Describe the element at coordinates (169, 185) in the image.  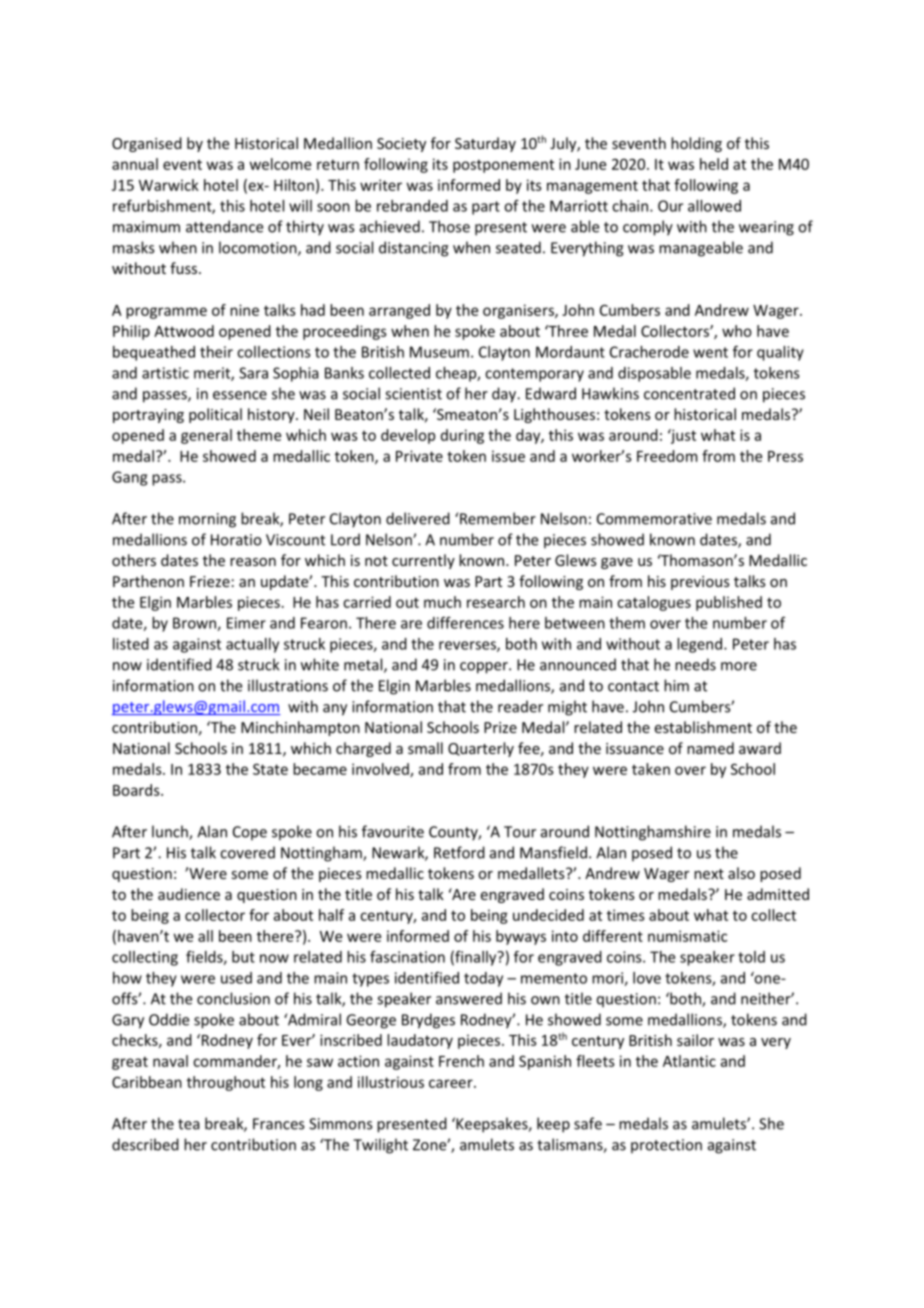
I see `Warwick` at that location.
